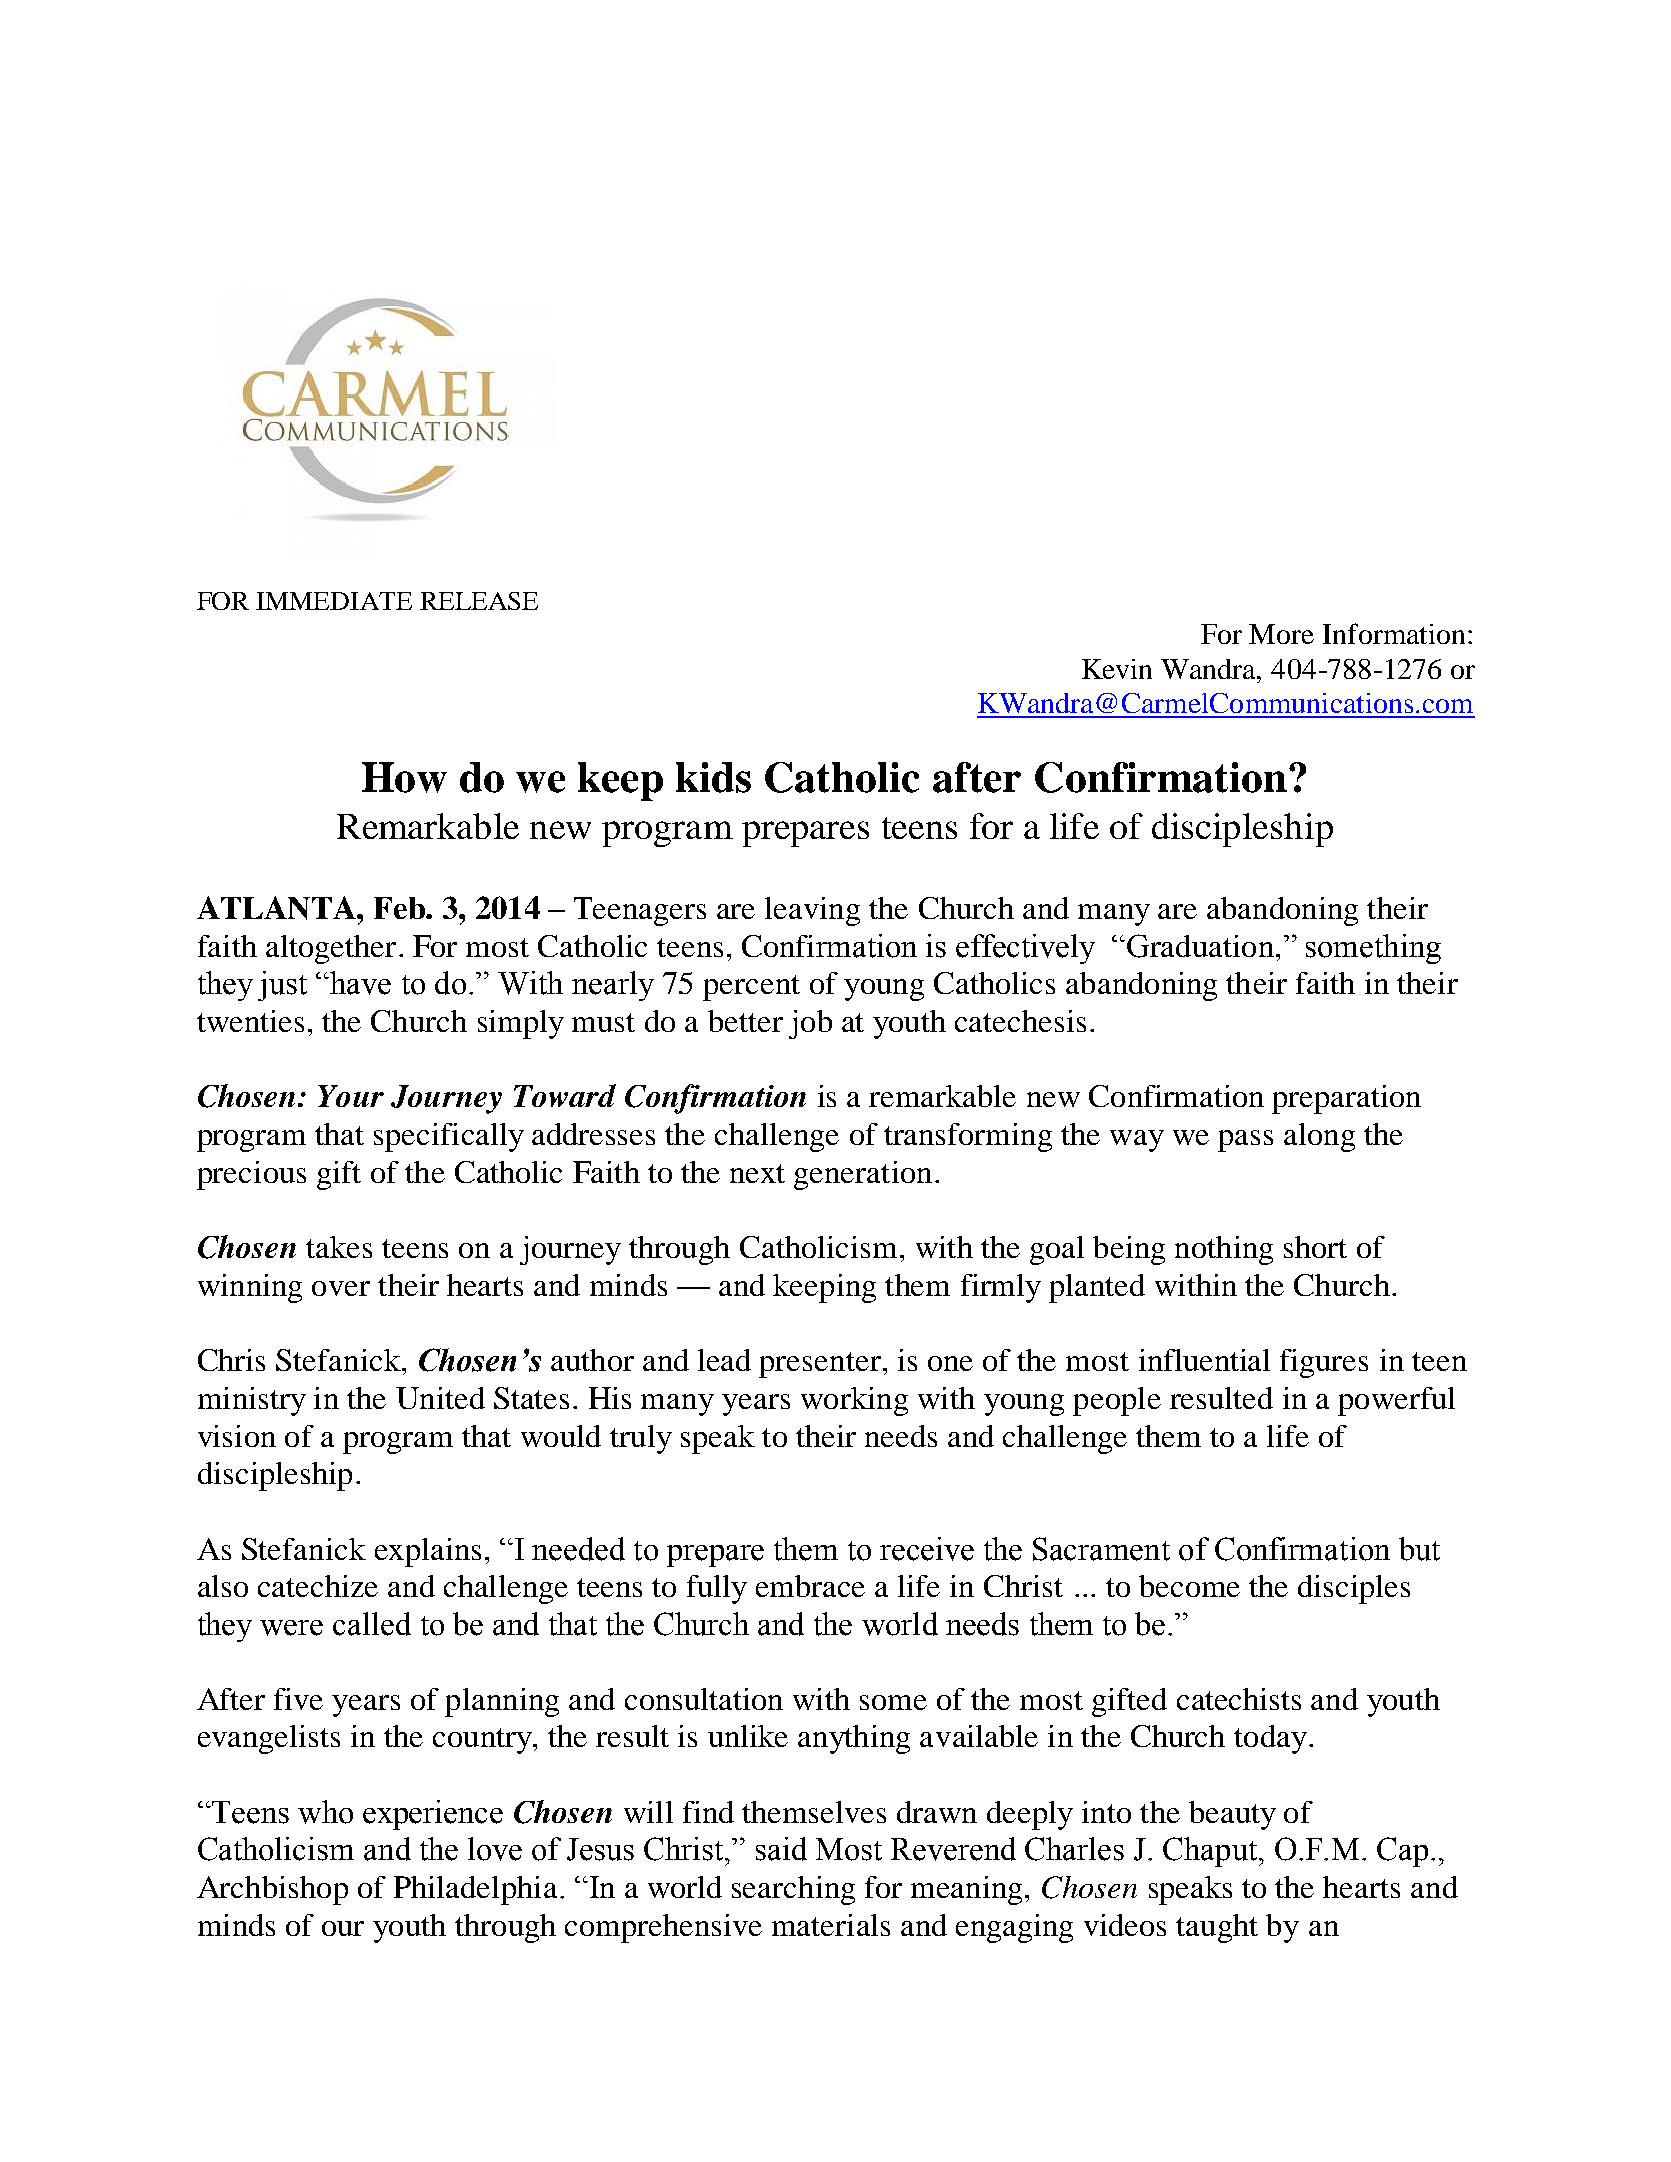 The height and width of the screenshot is (2162, 1671). Describe the element at coordinates (854, 1401) in the screenshot. I see `working` at that location.
